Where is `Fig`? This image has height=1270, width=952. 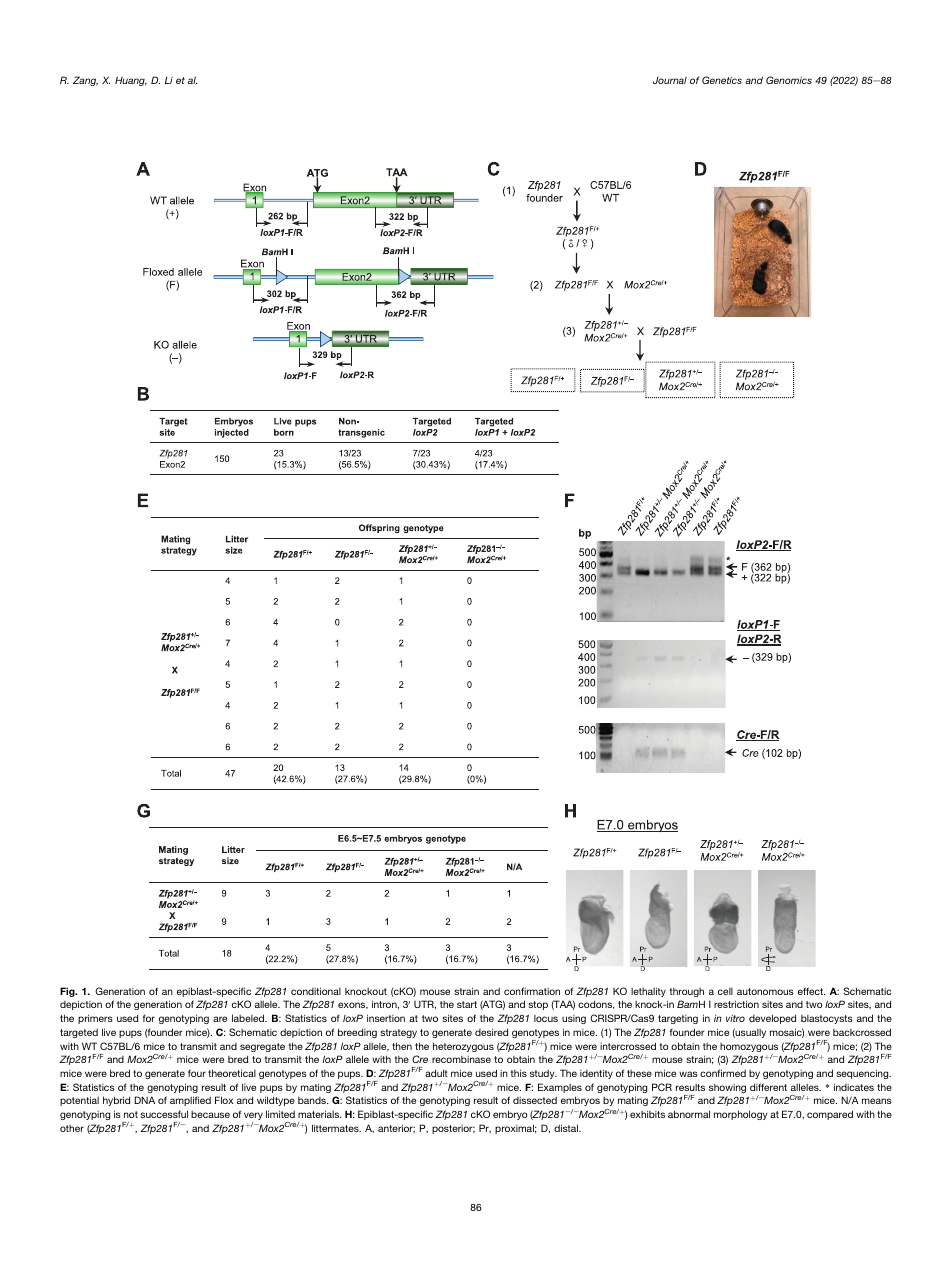 Fig is located at coordinates (68, 992).
